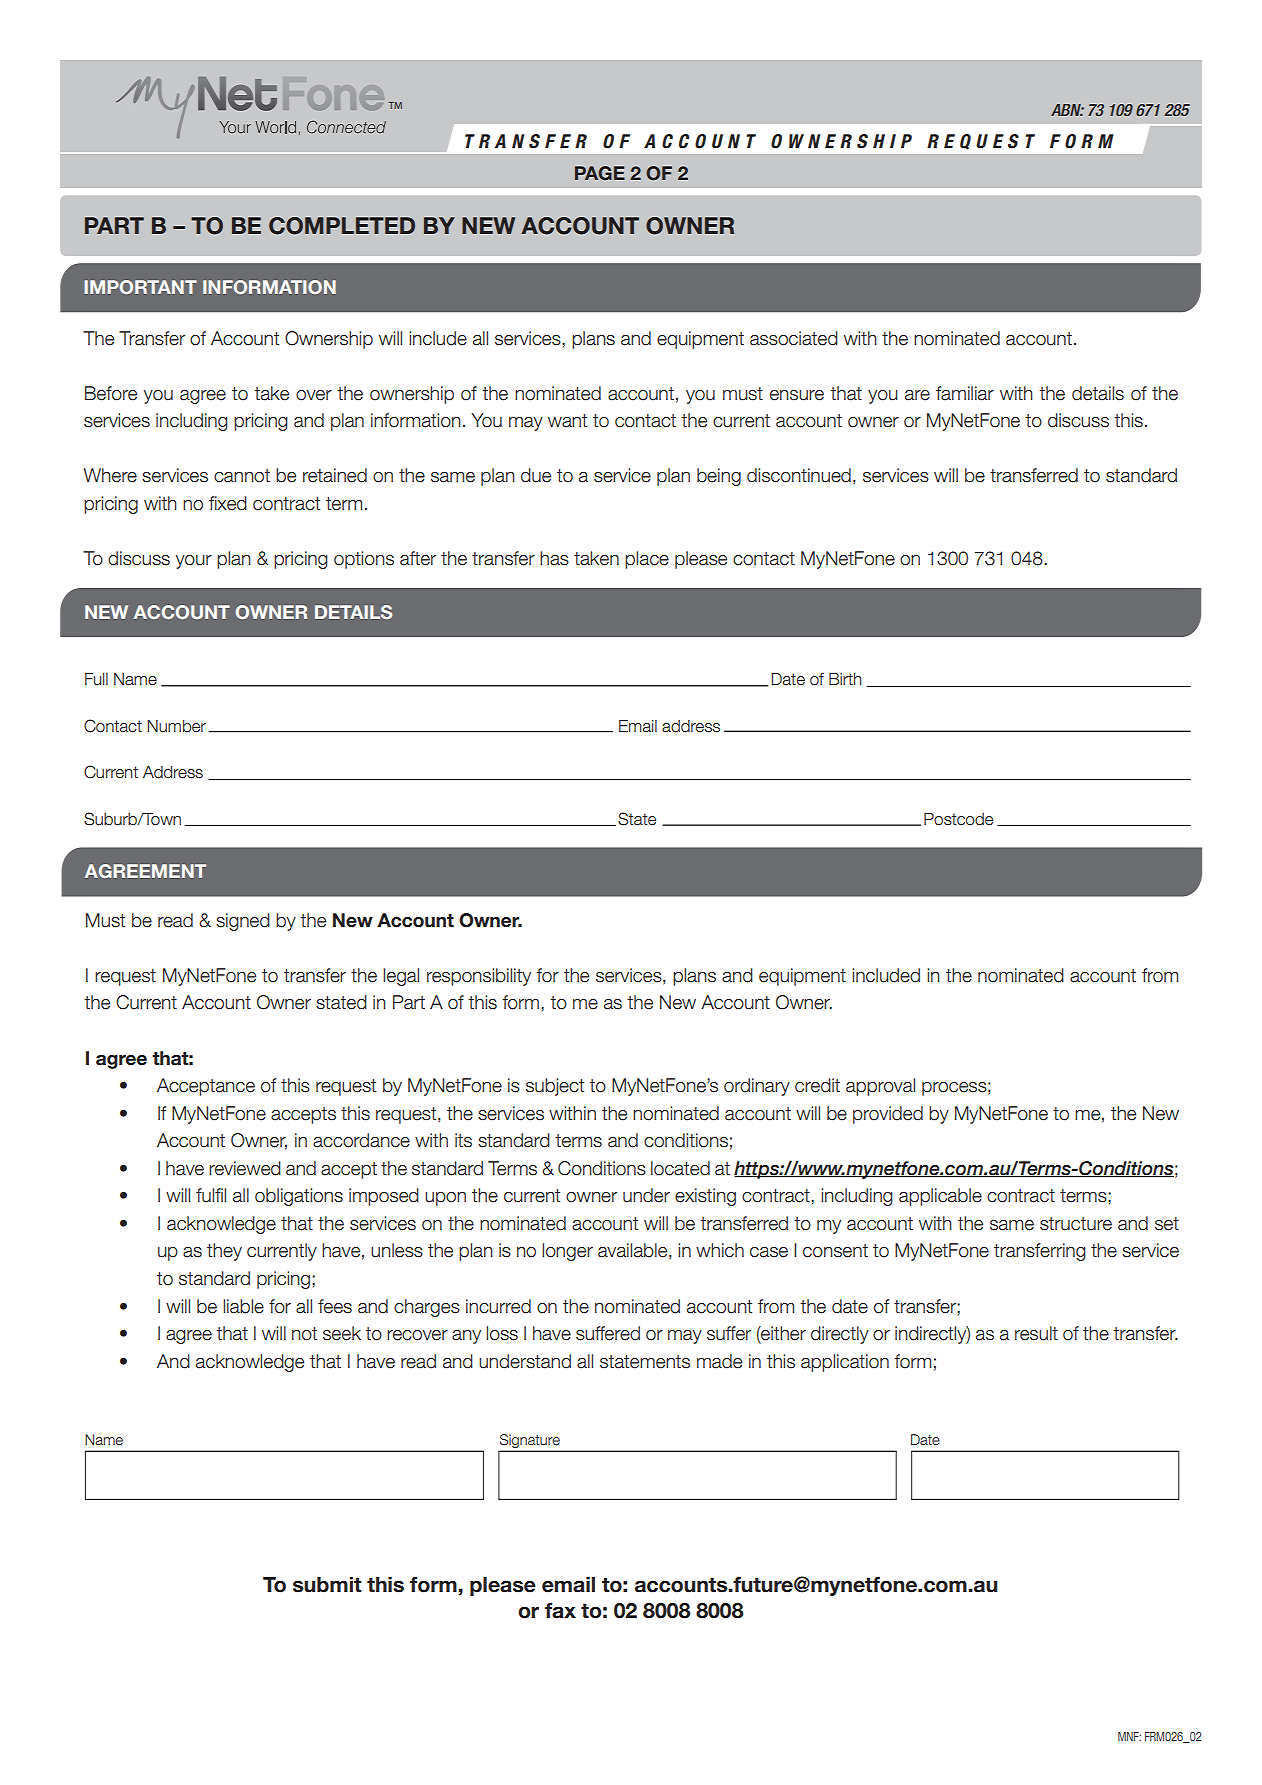 This screenshot has height=1785, width=1262. I want to click on result, so click(1036, 1333).
